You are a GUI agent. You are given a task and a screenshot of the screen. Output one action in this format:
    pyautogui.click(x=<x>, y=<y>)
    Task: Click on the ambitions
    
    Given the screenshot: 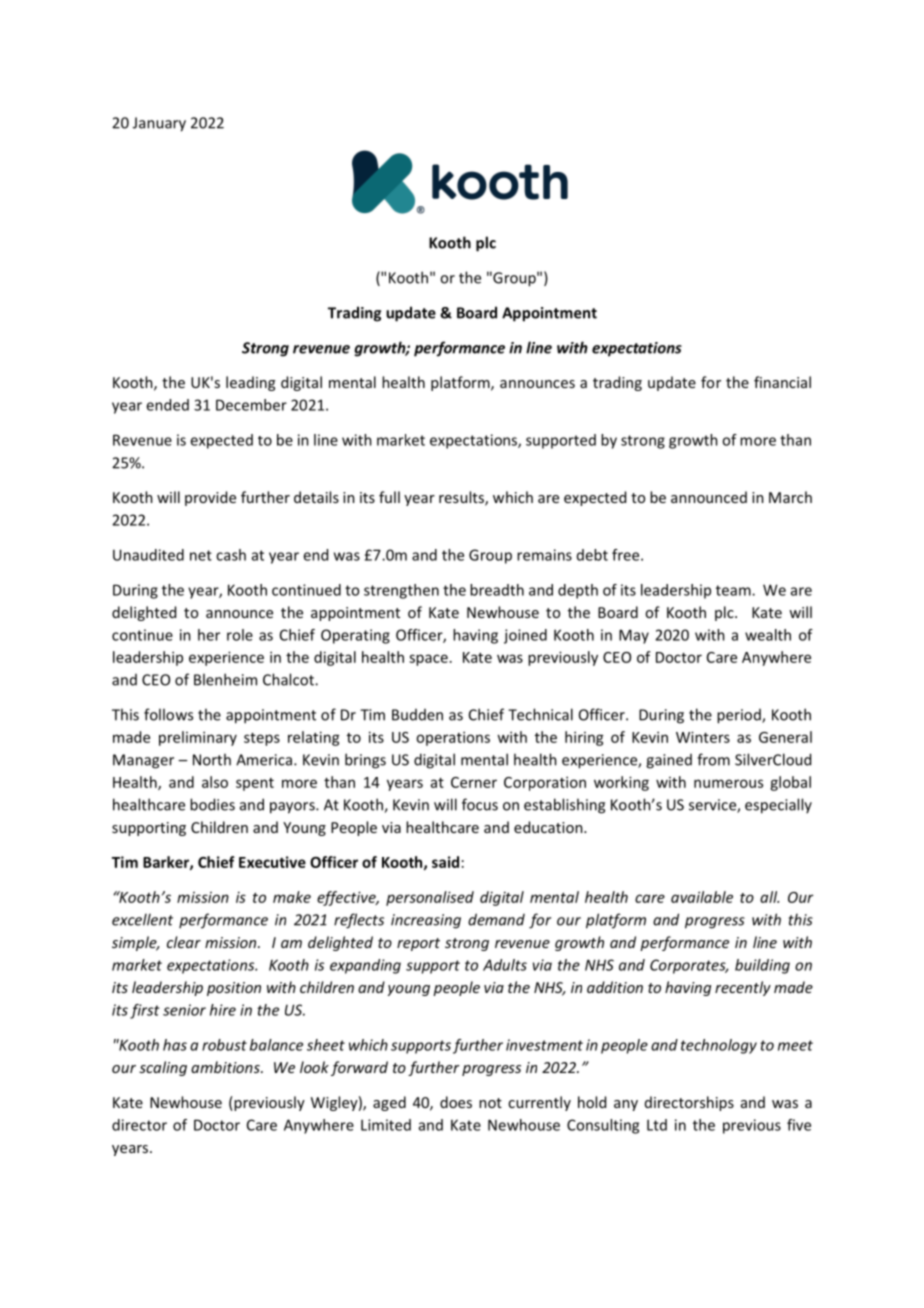 What is the action you would take?
    pyautogui.click(x=226, y=1067)
